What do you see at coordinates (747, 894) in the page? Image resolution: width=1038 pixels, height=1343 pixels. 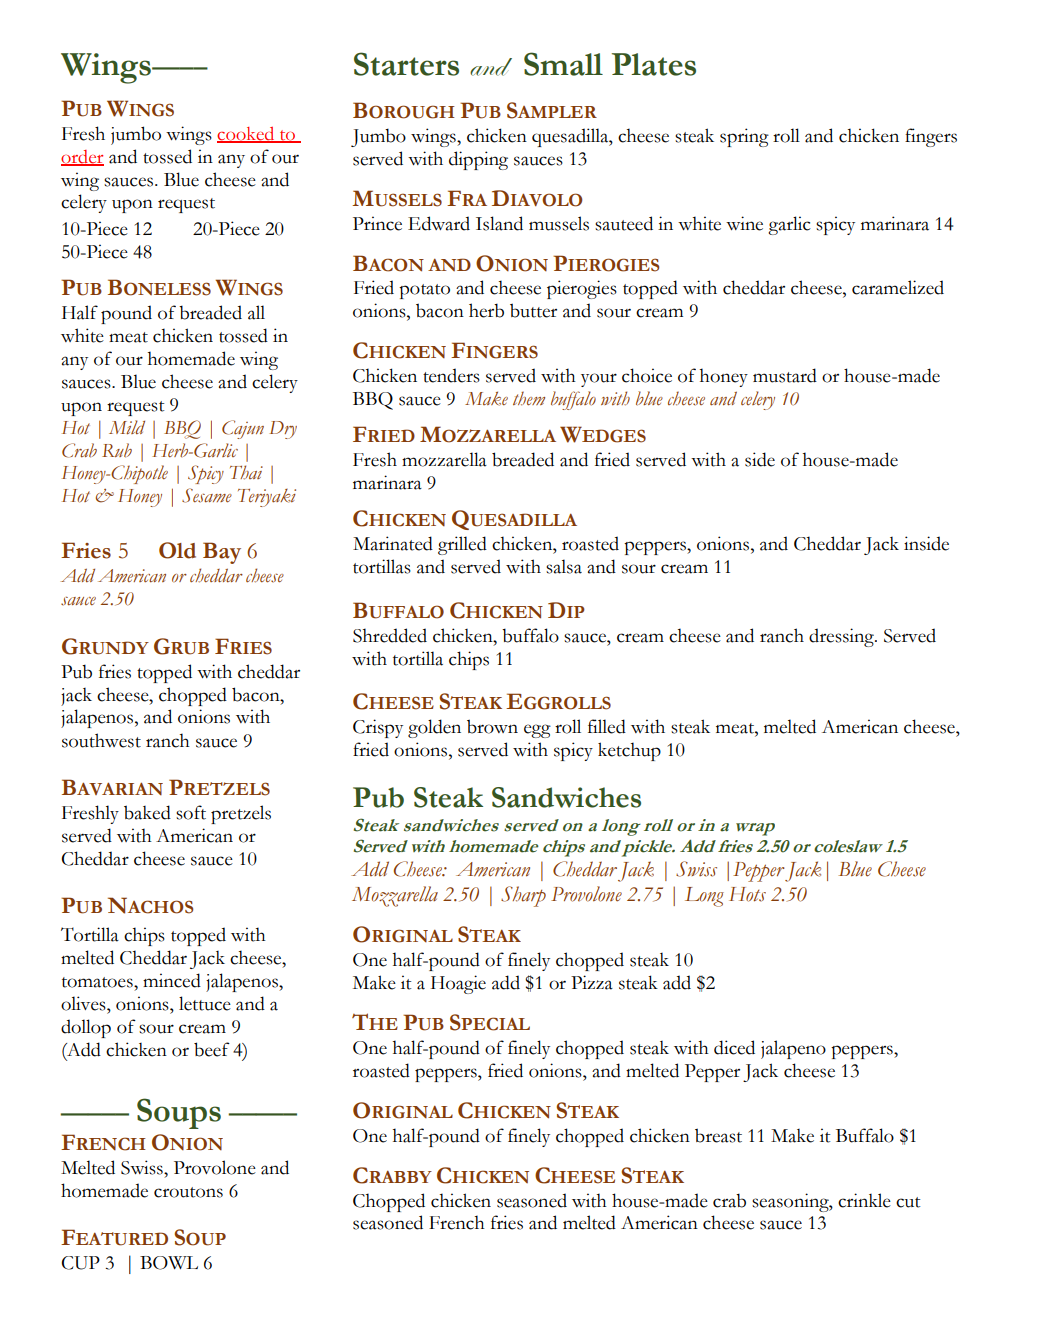 I see `Hots` at bounding box center [747, 894].
